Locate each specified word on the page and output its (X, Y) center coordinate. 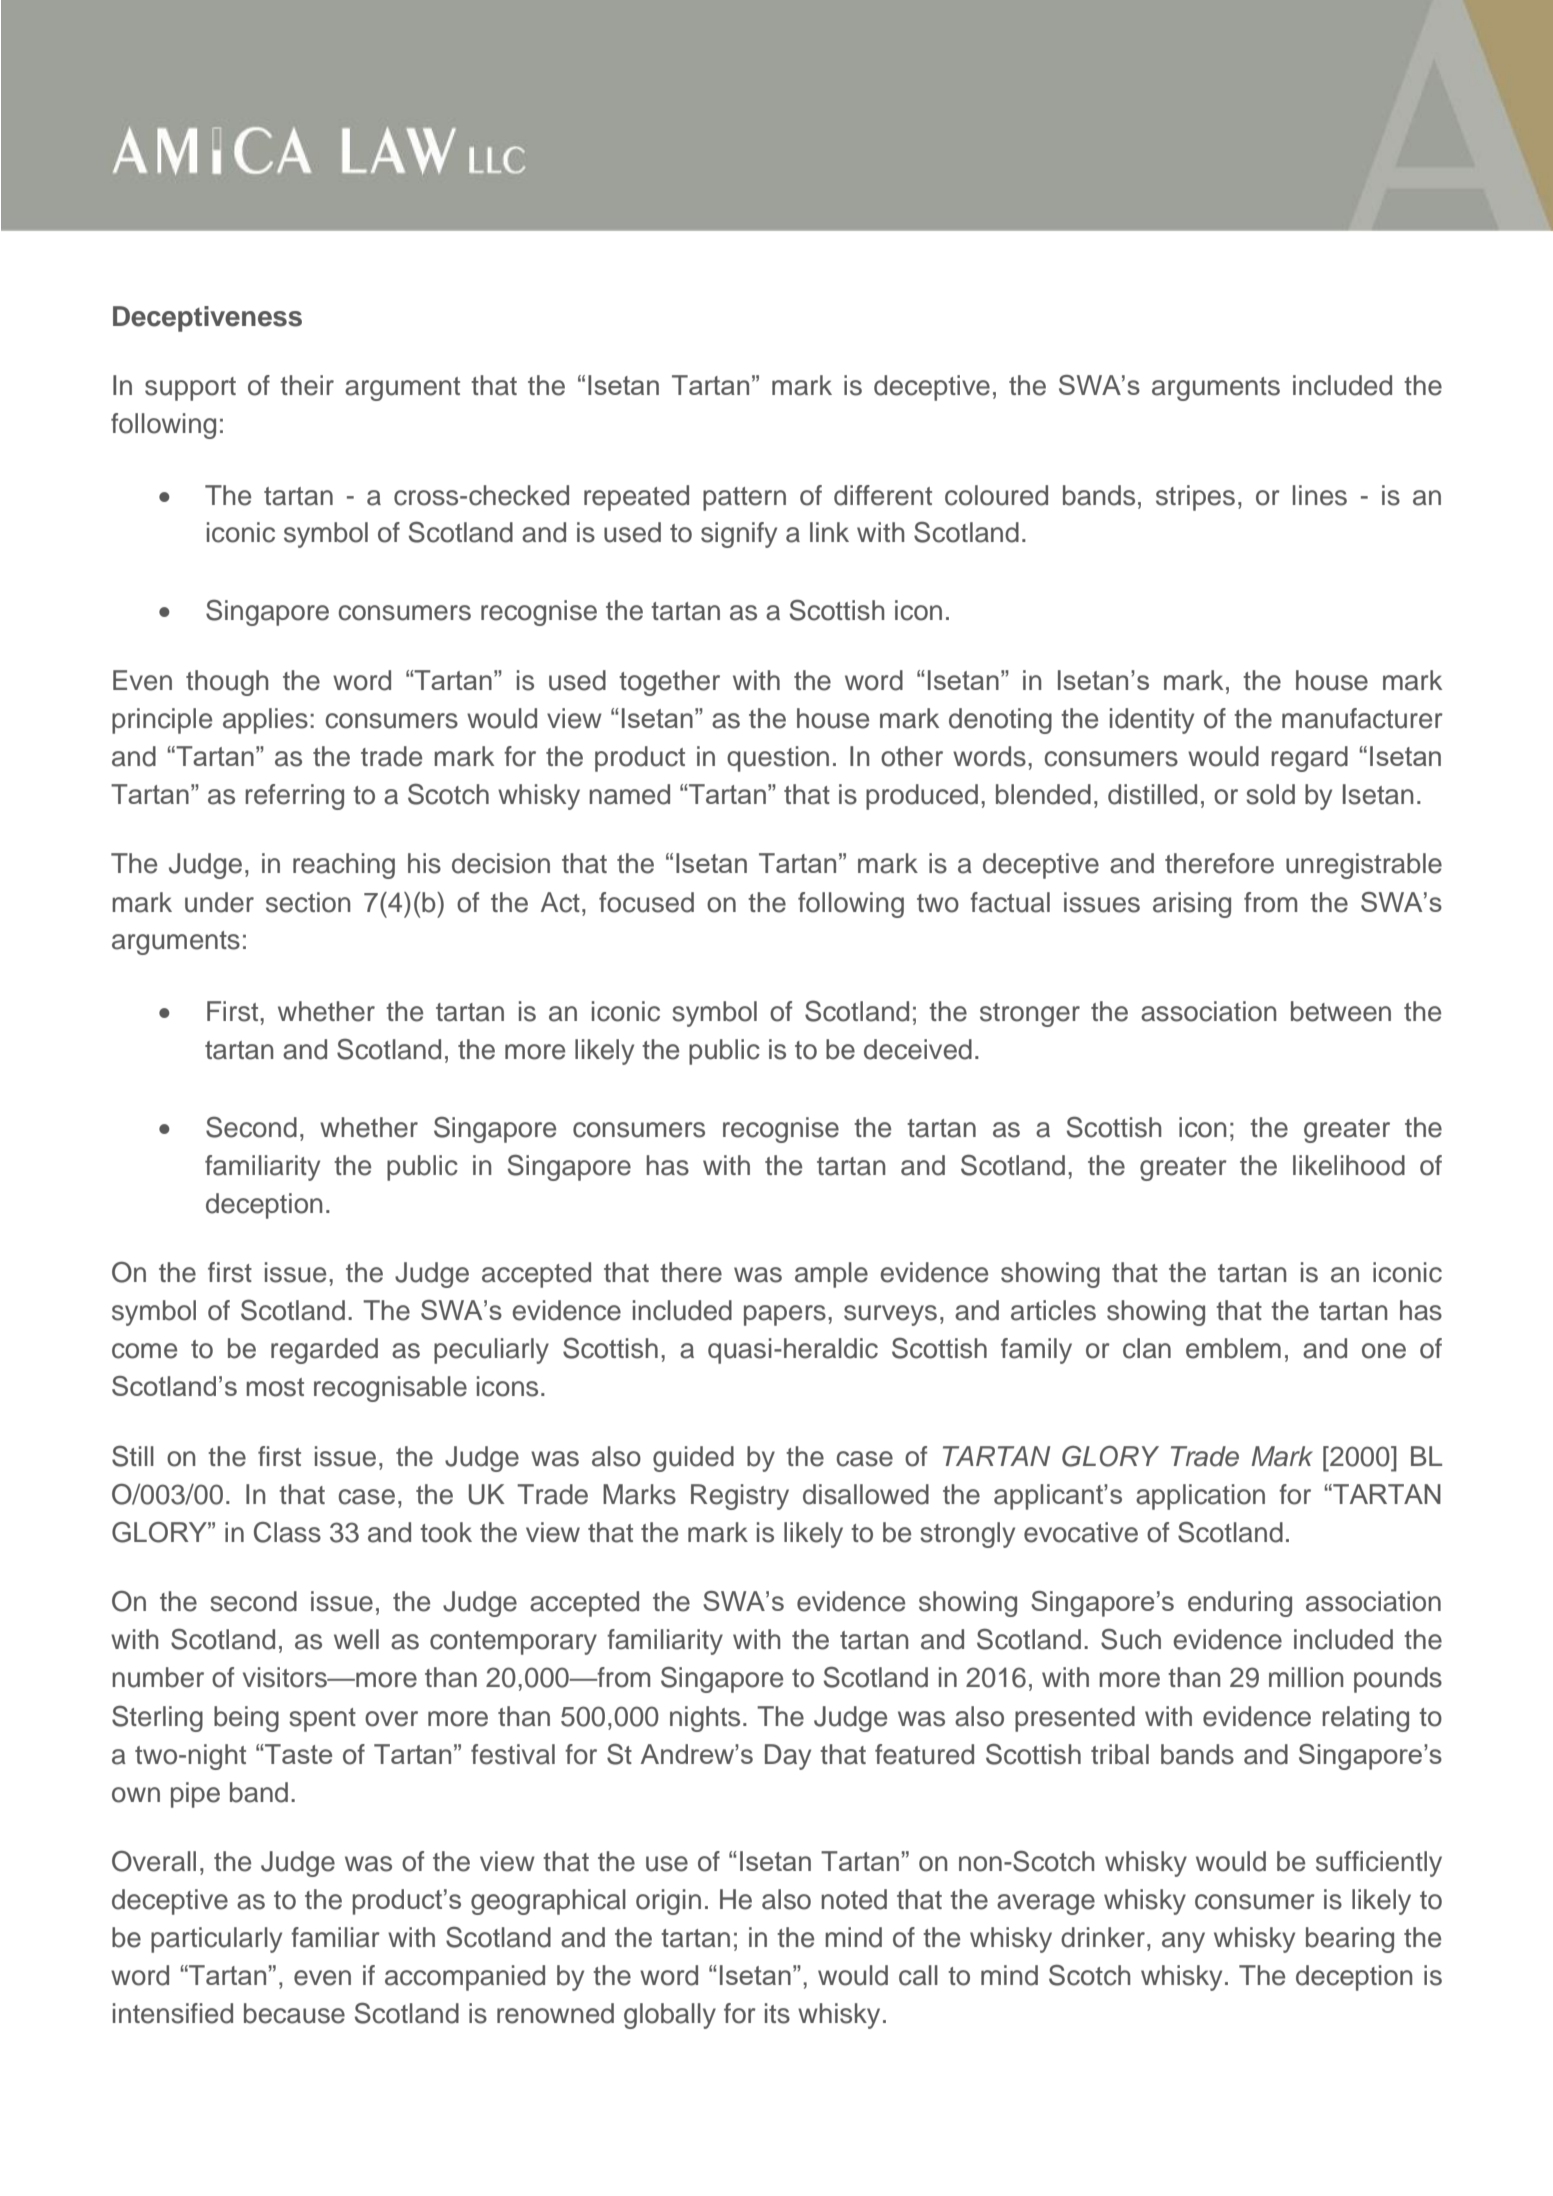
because (294, 2013)
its (777, 2013)
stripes (1195, 498)
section (308, 902)
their (307, 385)
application (1200, 1497)
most (275, 1387)
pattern (744, 499)
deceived (918, 1049)
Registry (740, 1497)
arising (1192, 905)
